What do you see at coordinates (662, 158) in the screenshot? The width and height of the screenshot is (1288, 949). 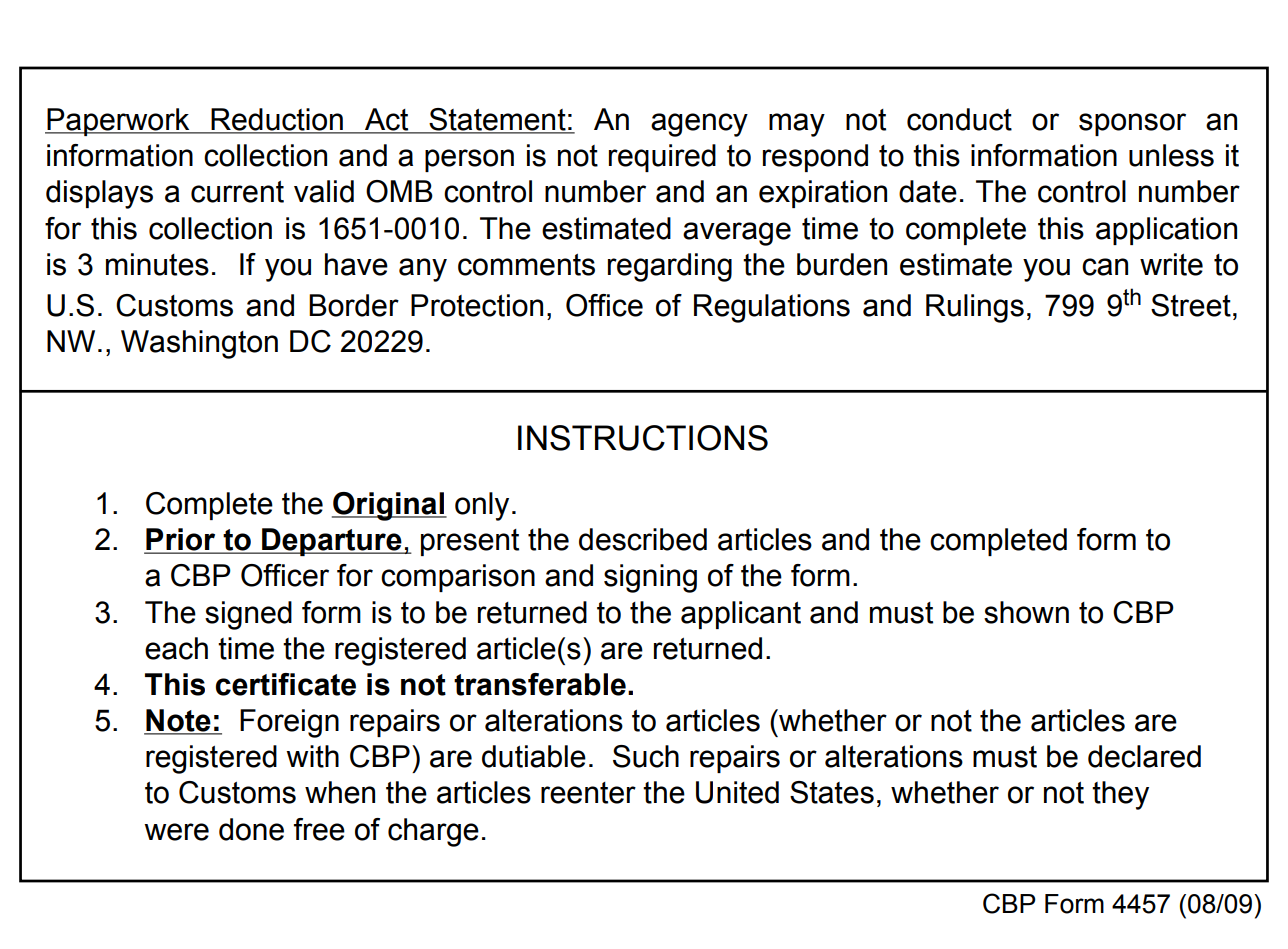 I see `required` at bounding box center [662, 158].
